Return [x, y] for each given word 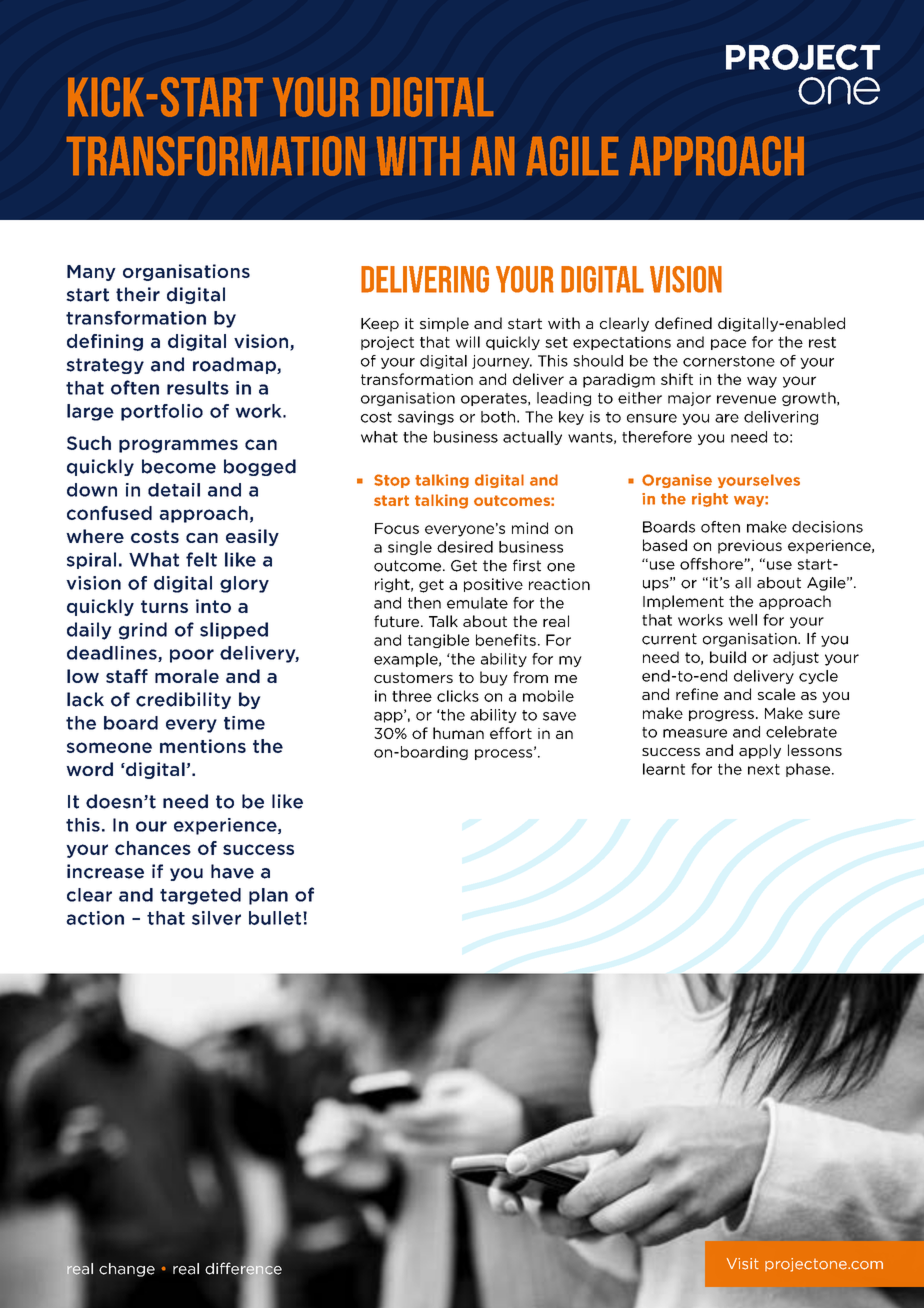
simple [444, 324]
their [138, 294]
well [742, 620]
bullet [276, 918]
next [764, 769]
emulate [477, 603]
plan [268, 896]
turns [164, 606]
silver [216, 918]
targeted [200, 896]
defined [683, 323]
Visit [743, 1264]
